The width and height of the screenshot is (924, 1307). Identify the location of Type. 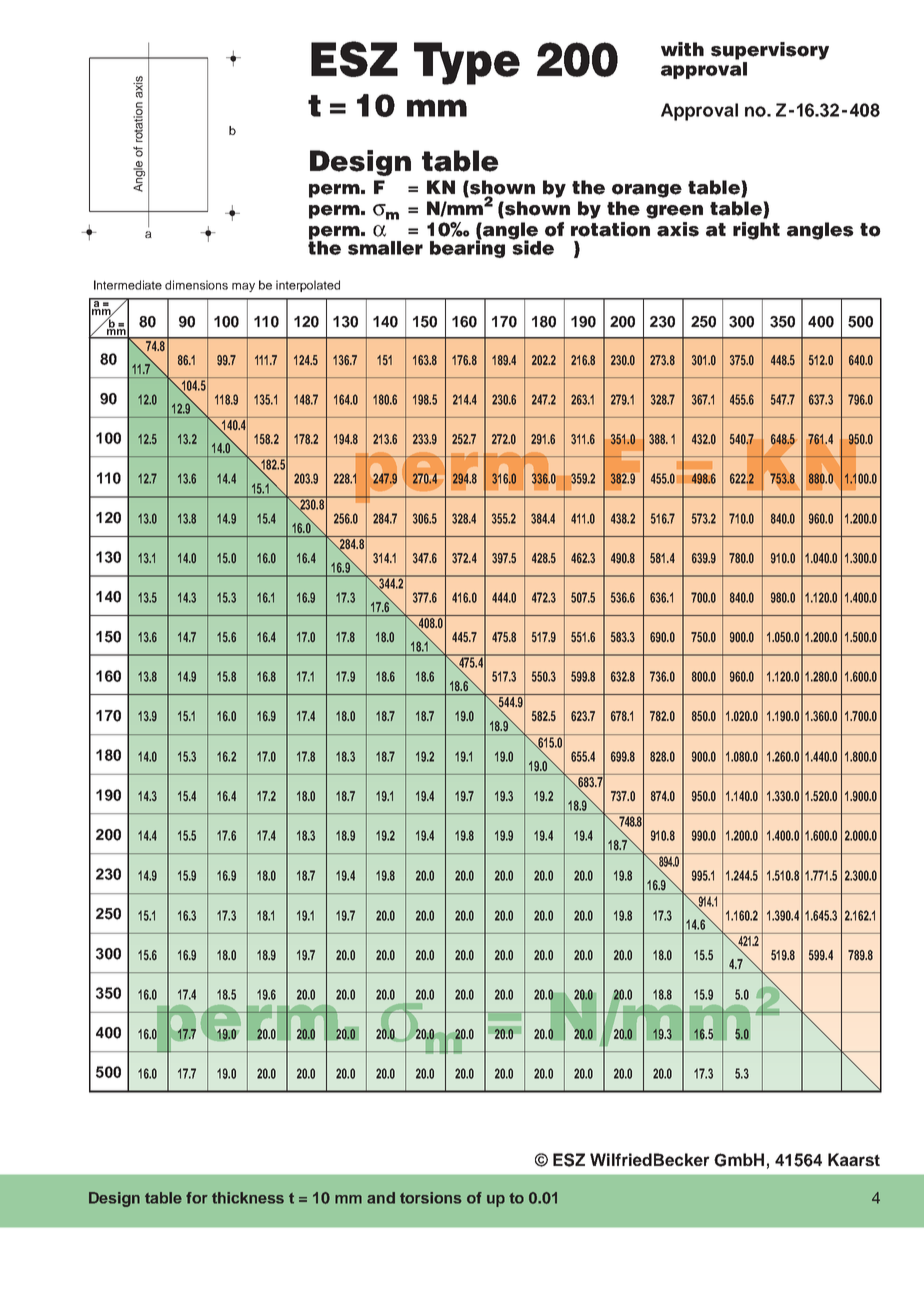
(467, 63).
